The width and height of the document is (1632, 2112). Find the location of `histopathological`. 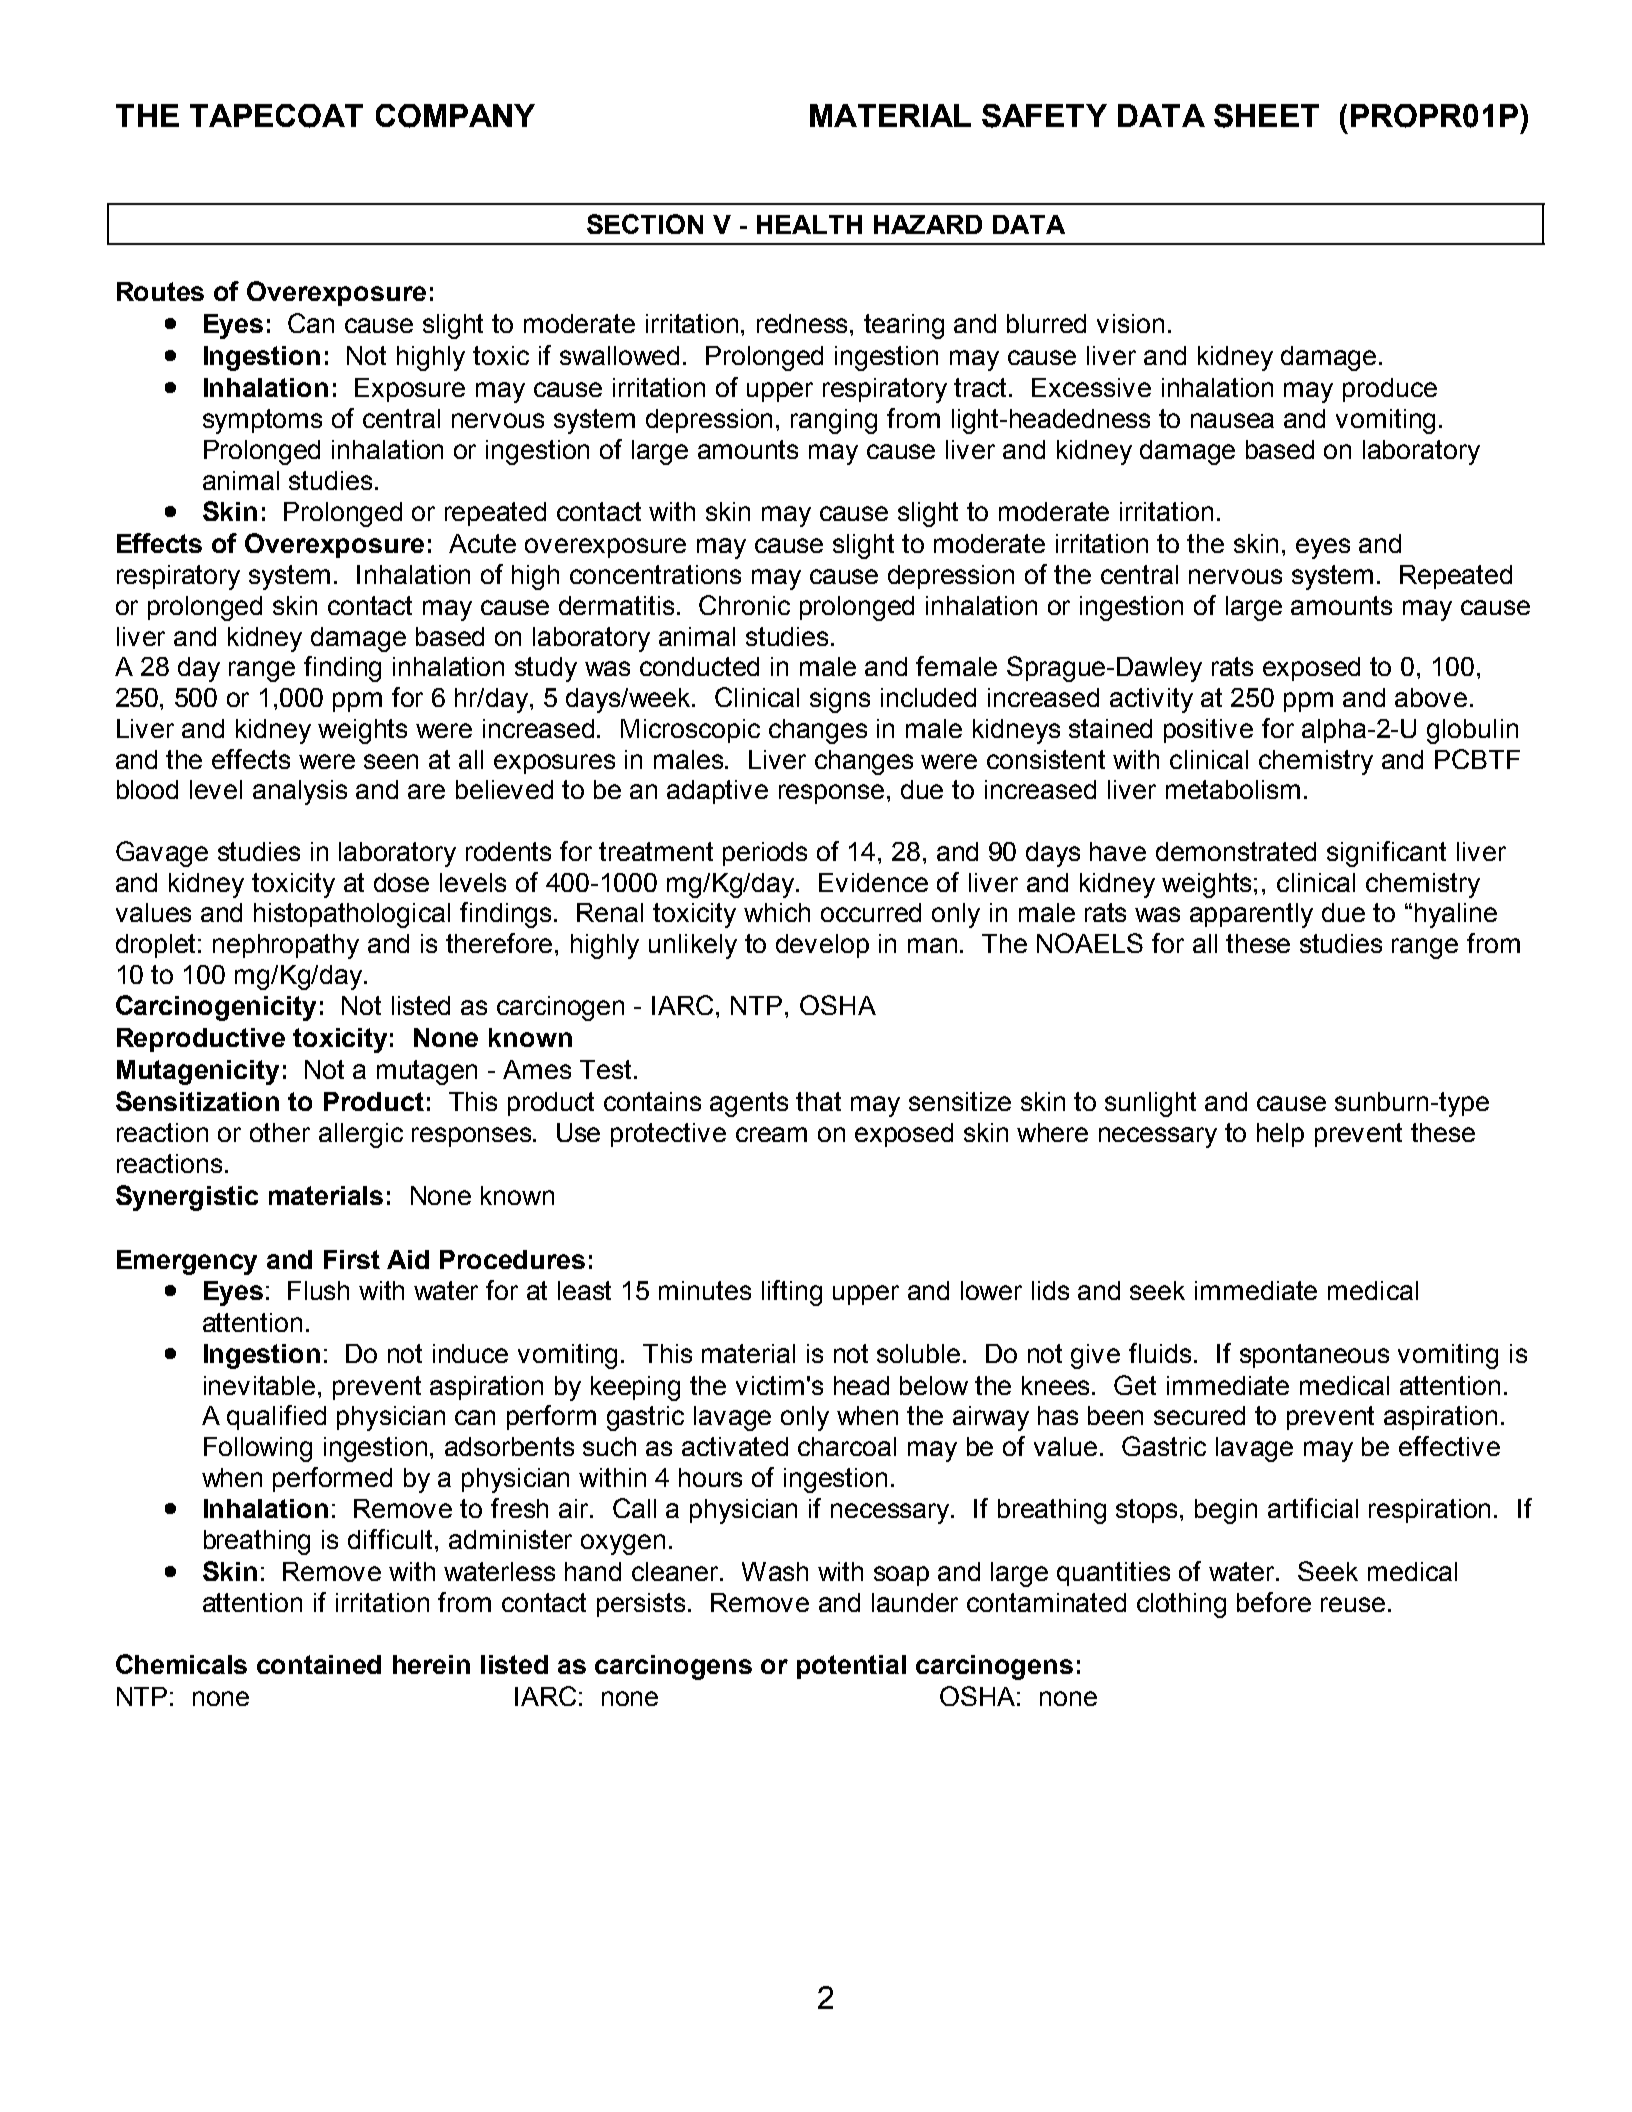

histopathological is located at coordinates (352, 915).
